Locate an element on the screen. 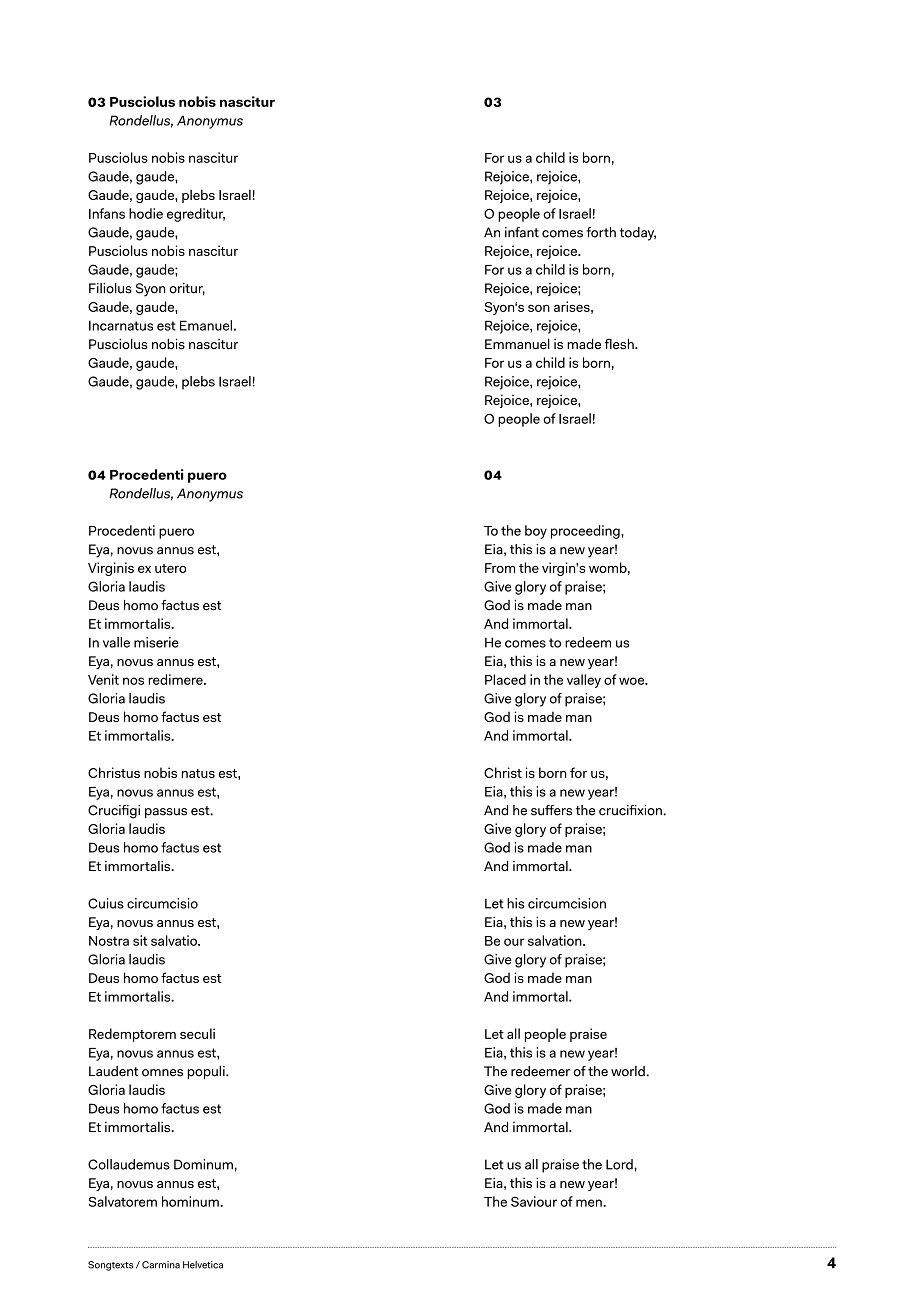  proceeding is located at coordinates (586, 532).
